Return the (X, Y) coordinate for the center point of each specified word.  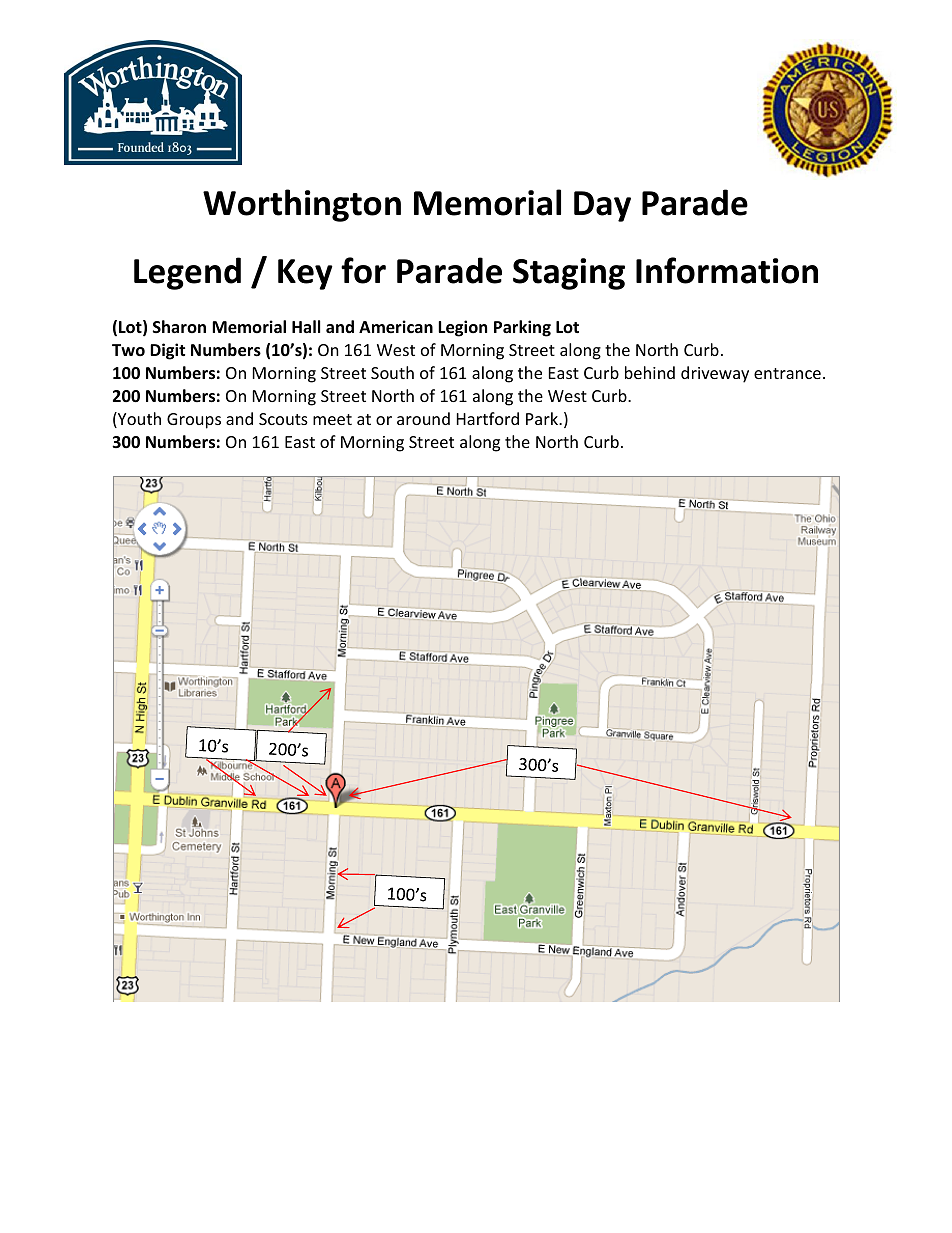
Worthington (302, 205)
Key (305, 274)
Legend (187, 273)
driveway (715, 374)
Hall (306, 326)
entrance (787, 373)
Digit (167, 351)
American (396, 327)
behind (650, 372)
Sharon (179, 326)
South (392, 372)
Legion (462, 328)
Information (727, 270)
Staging (569, 274)
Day (602, 206)
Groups (194, 421)
